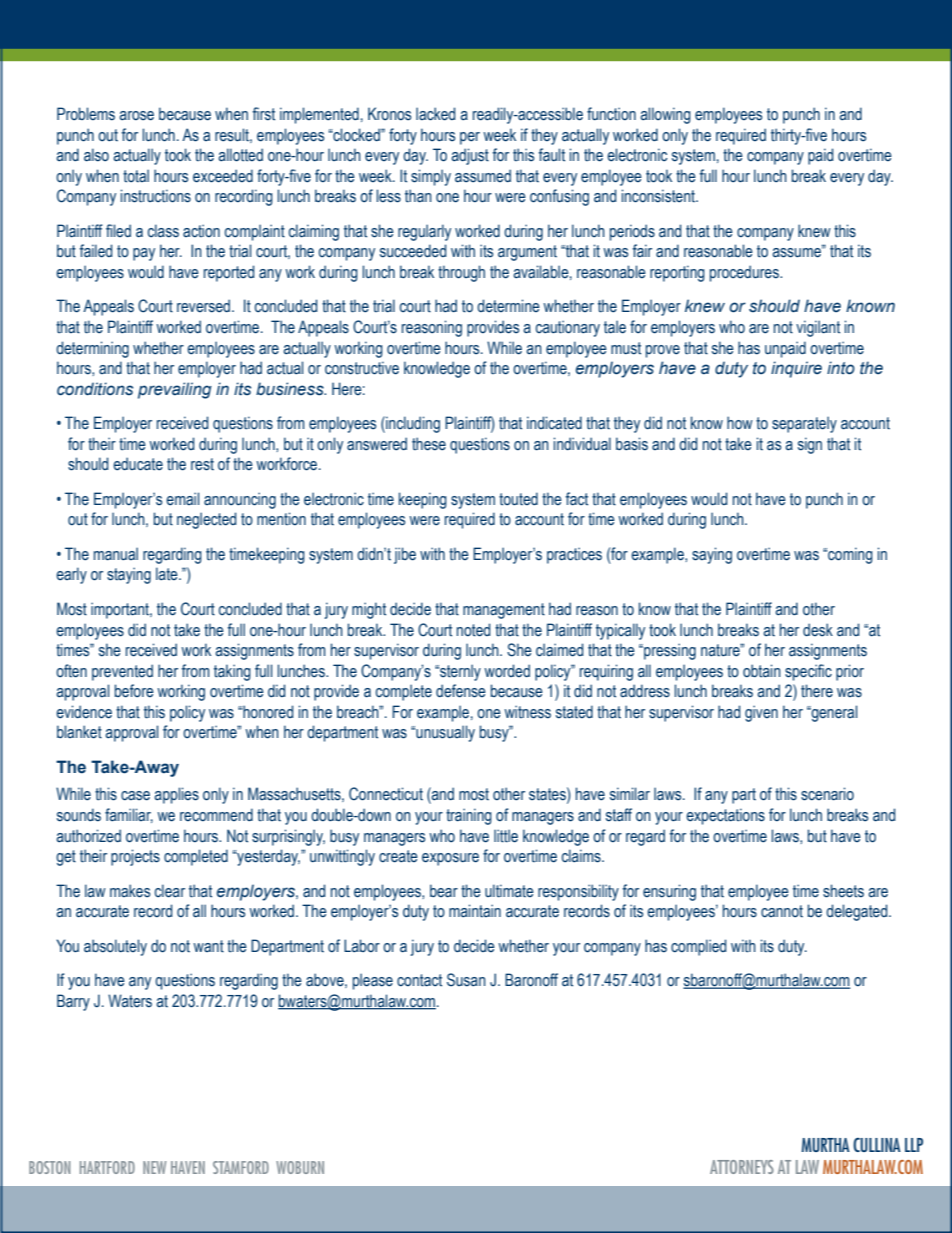 Image resolution: width=952 pixels, height=1233 pixels. What do you see at coordinates (241, 1167) in the document?
I see `STAMFORD` at bounding box center [241, 1167].
